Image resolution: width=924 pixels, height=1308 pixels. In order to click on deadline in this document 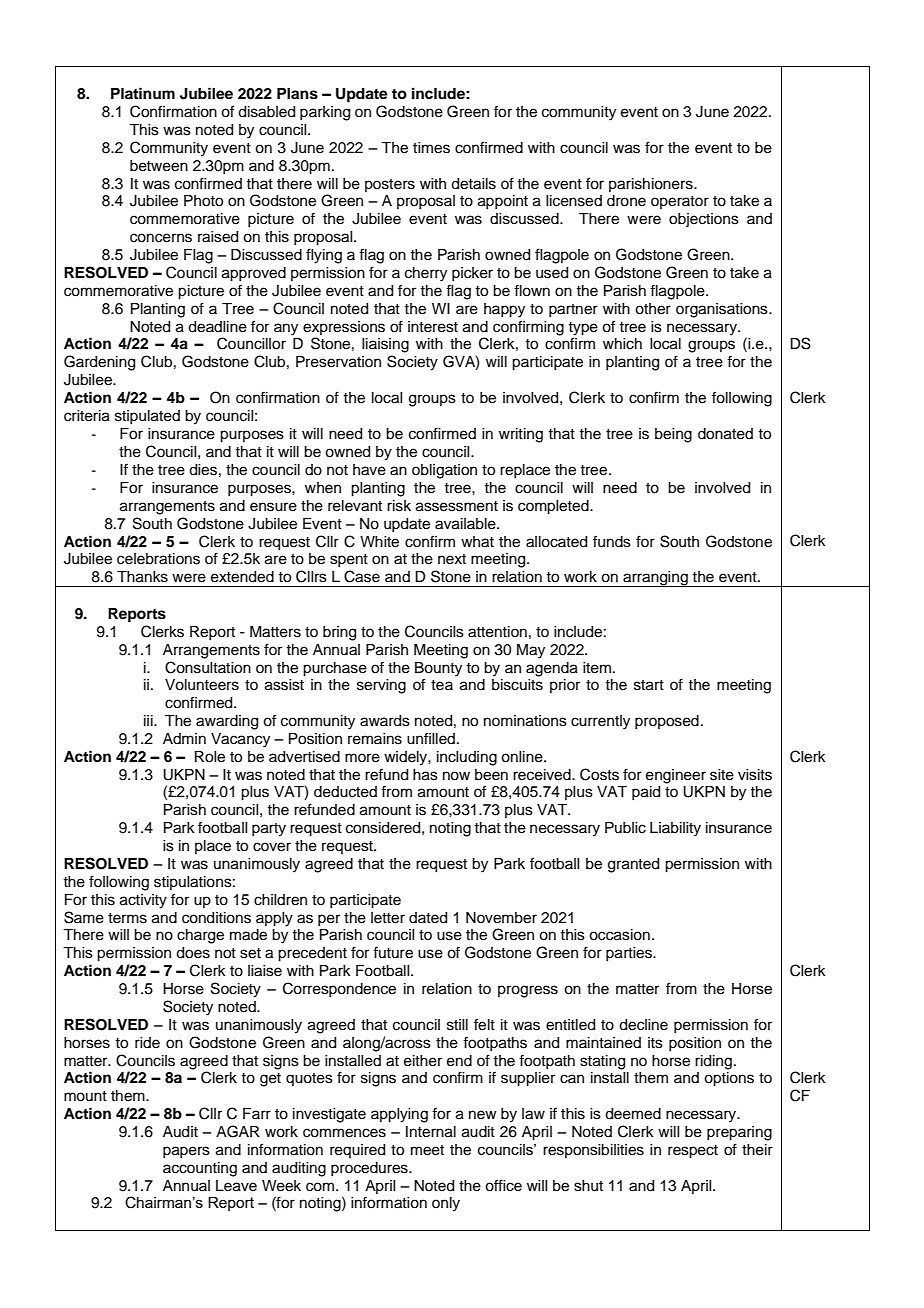, I will do `click(217, 327)`.
